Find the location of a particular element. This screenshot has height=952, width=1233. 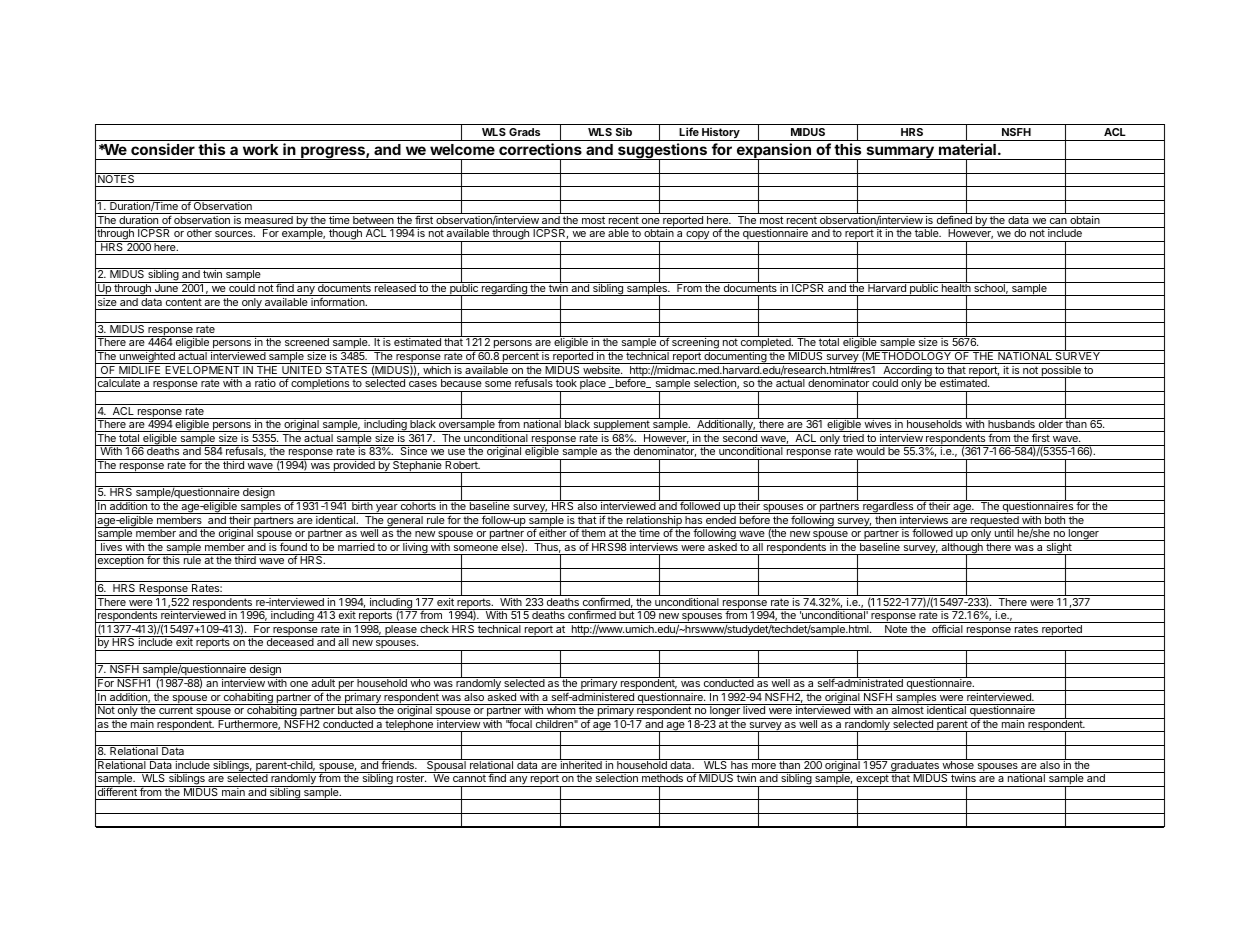

supplement is located at coordinates (621, 425).
